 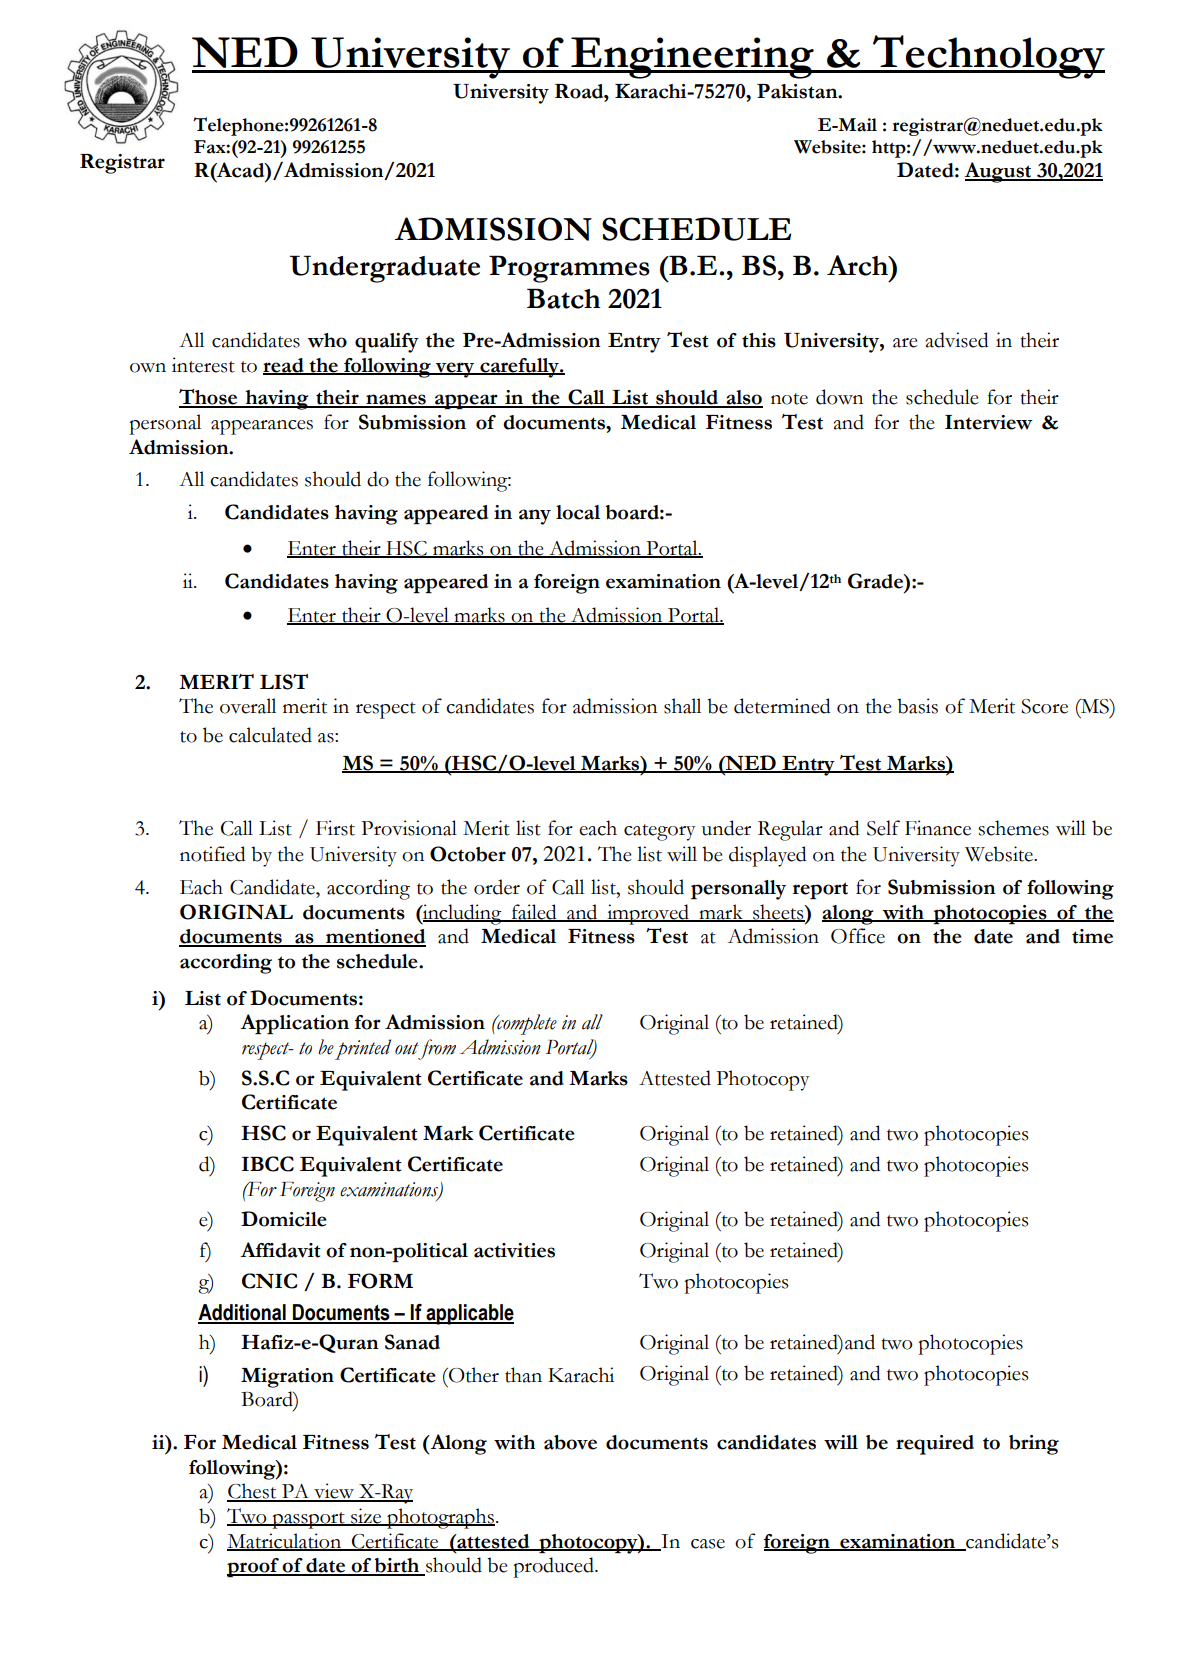 What do you see at coordinates (248, 706) in the image?
I see `overall` at bounding box center [248, 706].
